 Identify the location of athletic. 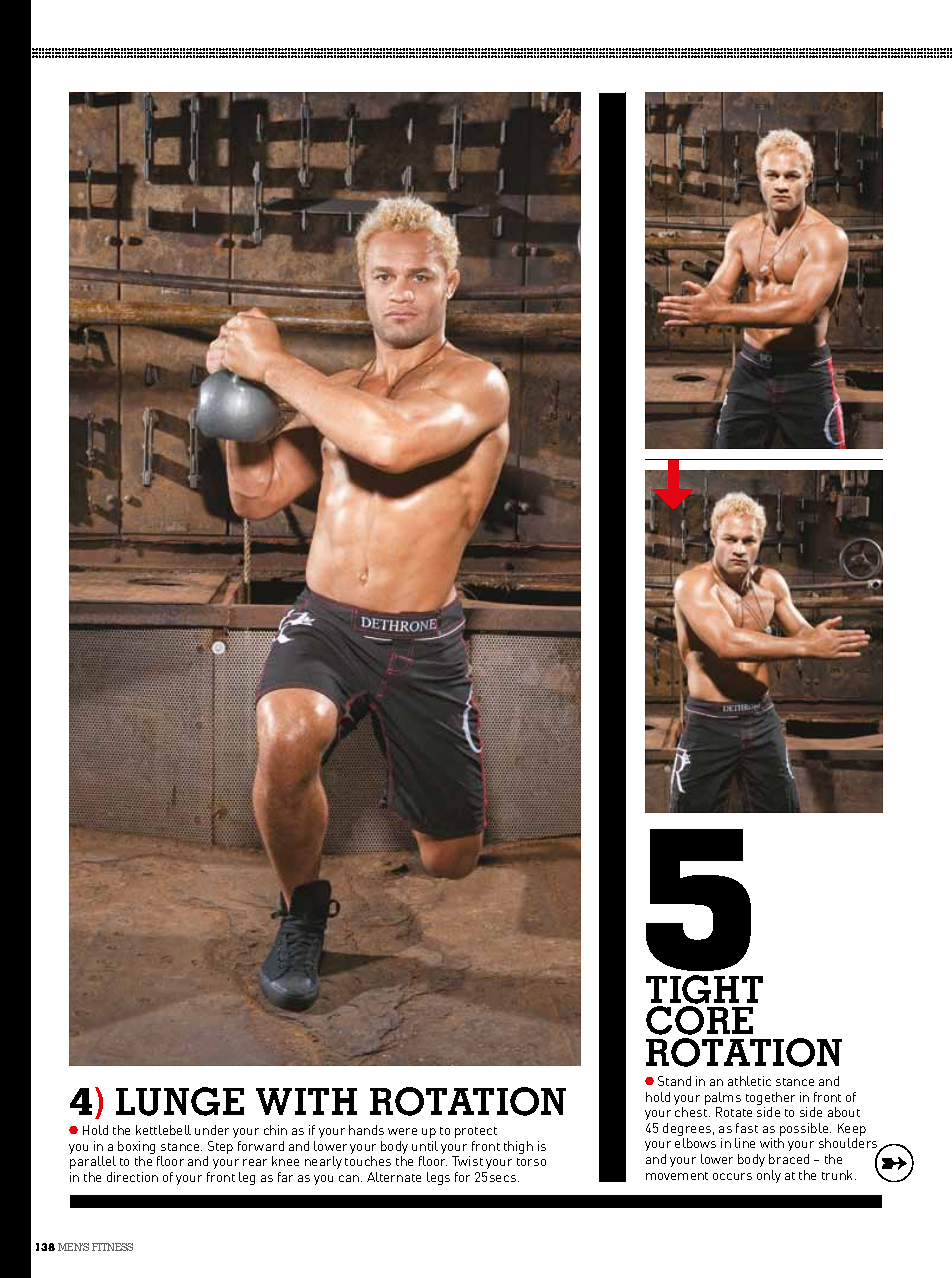
(749, 1081).
